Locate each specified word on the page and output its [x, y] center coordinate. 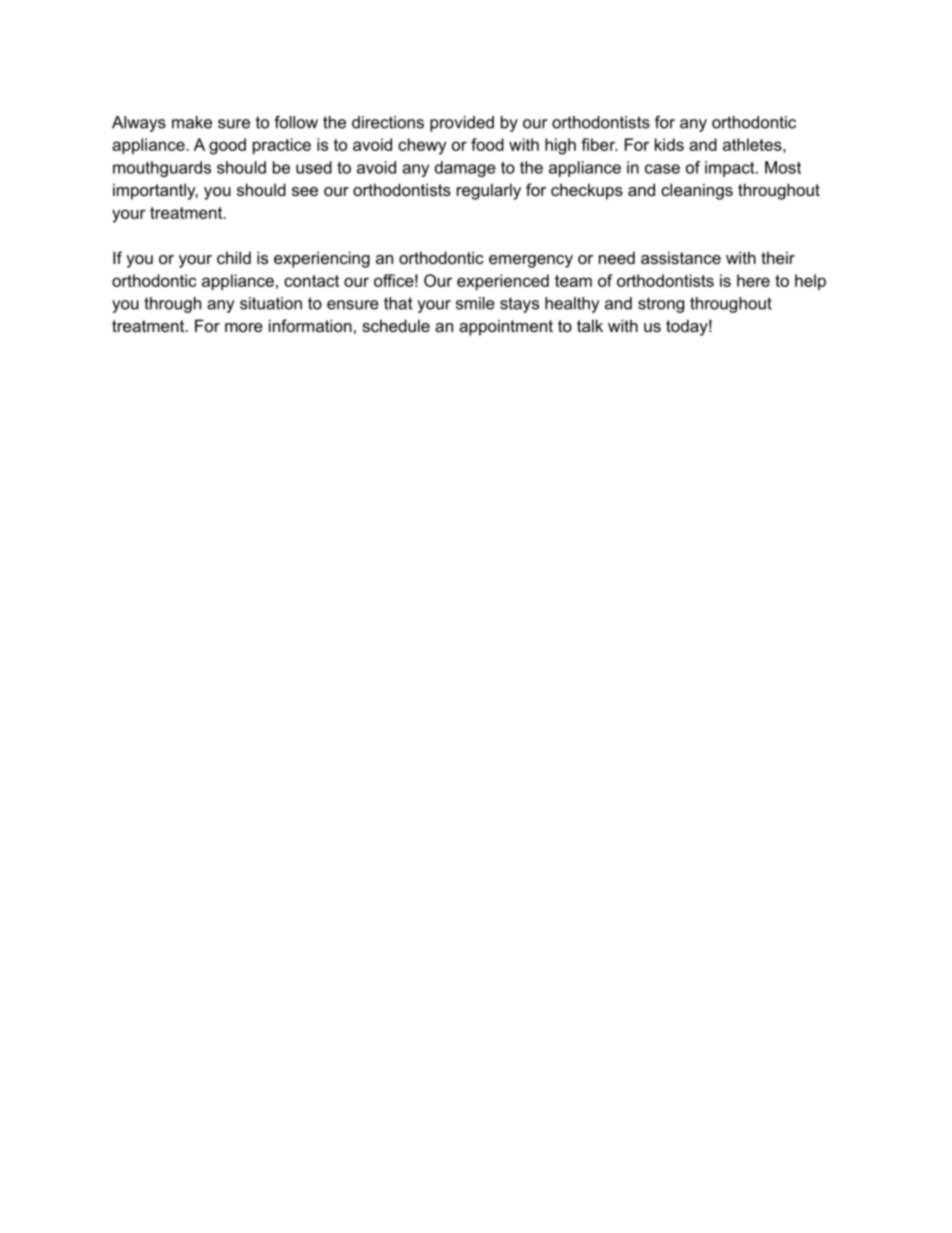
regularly [489, 191]
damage [465, 169]
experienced [503, 282]
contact [311, 281]
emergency [531, 261]
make [192, 122]
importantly [155, 191]
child [234, 257]
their [778, 257]
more [244, 327]
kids [669, 144]
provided [462, 124]
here [753, 280]
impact [731, 169]
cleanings [697, 191]
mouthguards [162, 169]
